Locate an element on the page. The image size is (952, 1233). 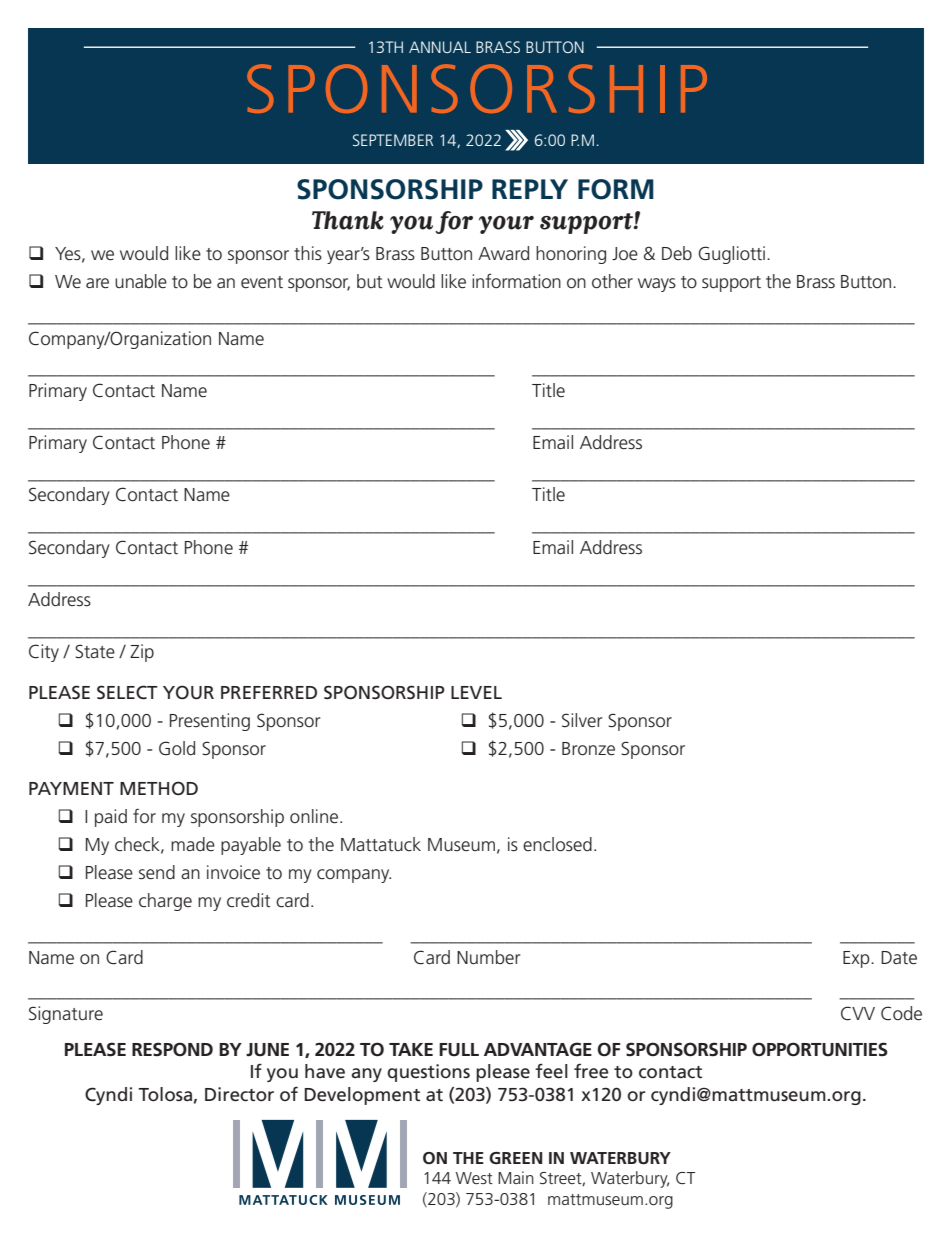
SEPTEMBER is located at coordinates (393, 140).
